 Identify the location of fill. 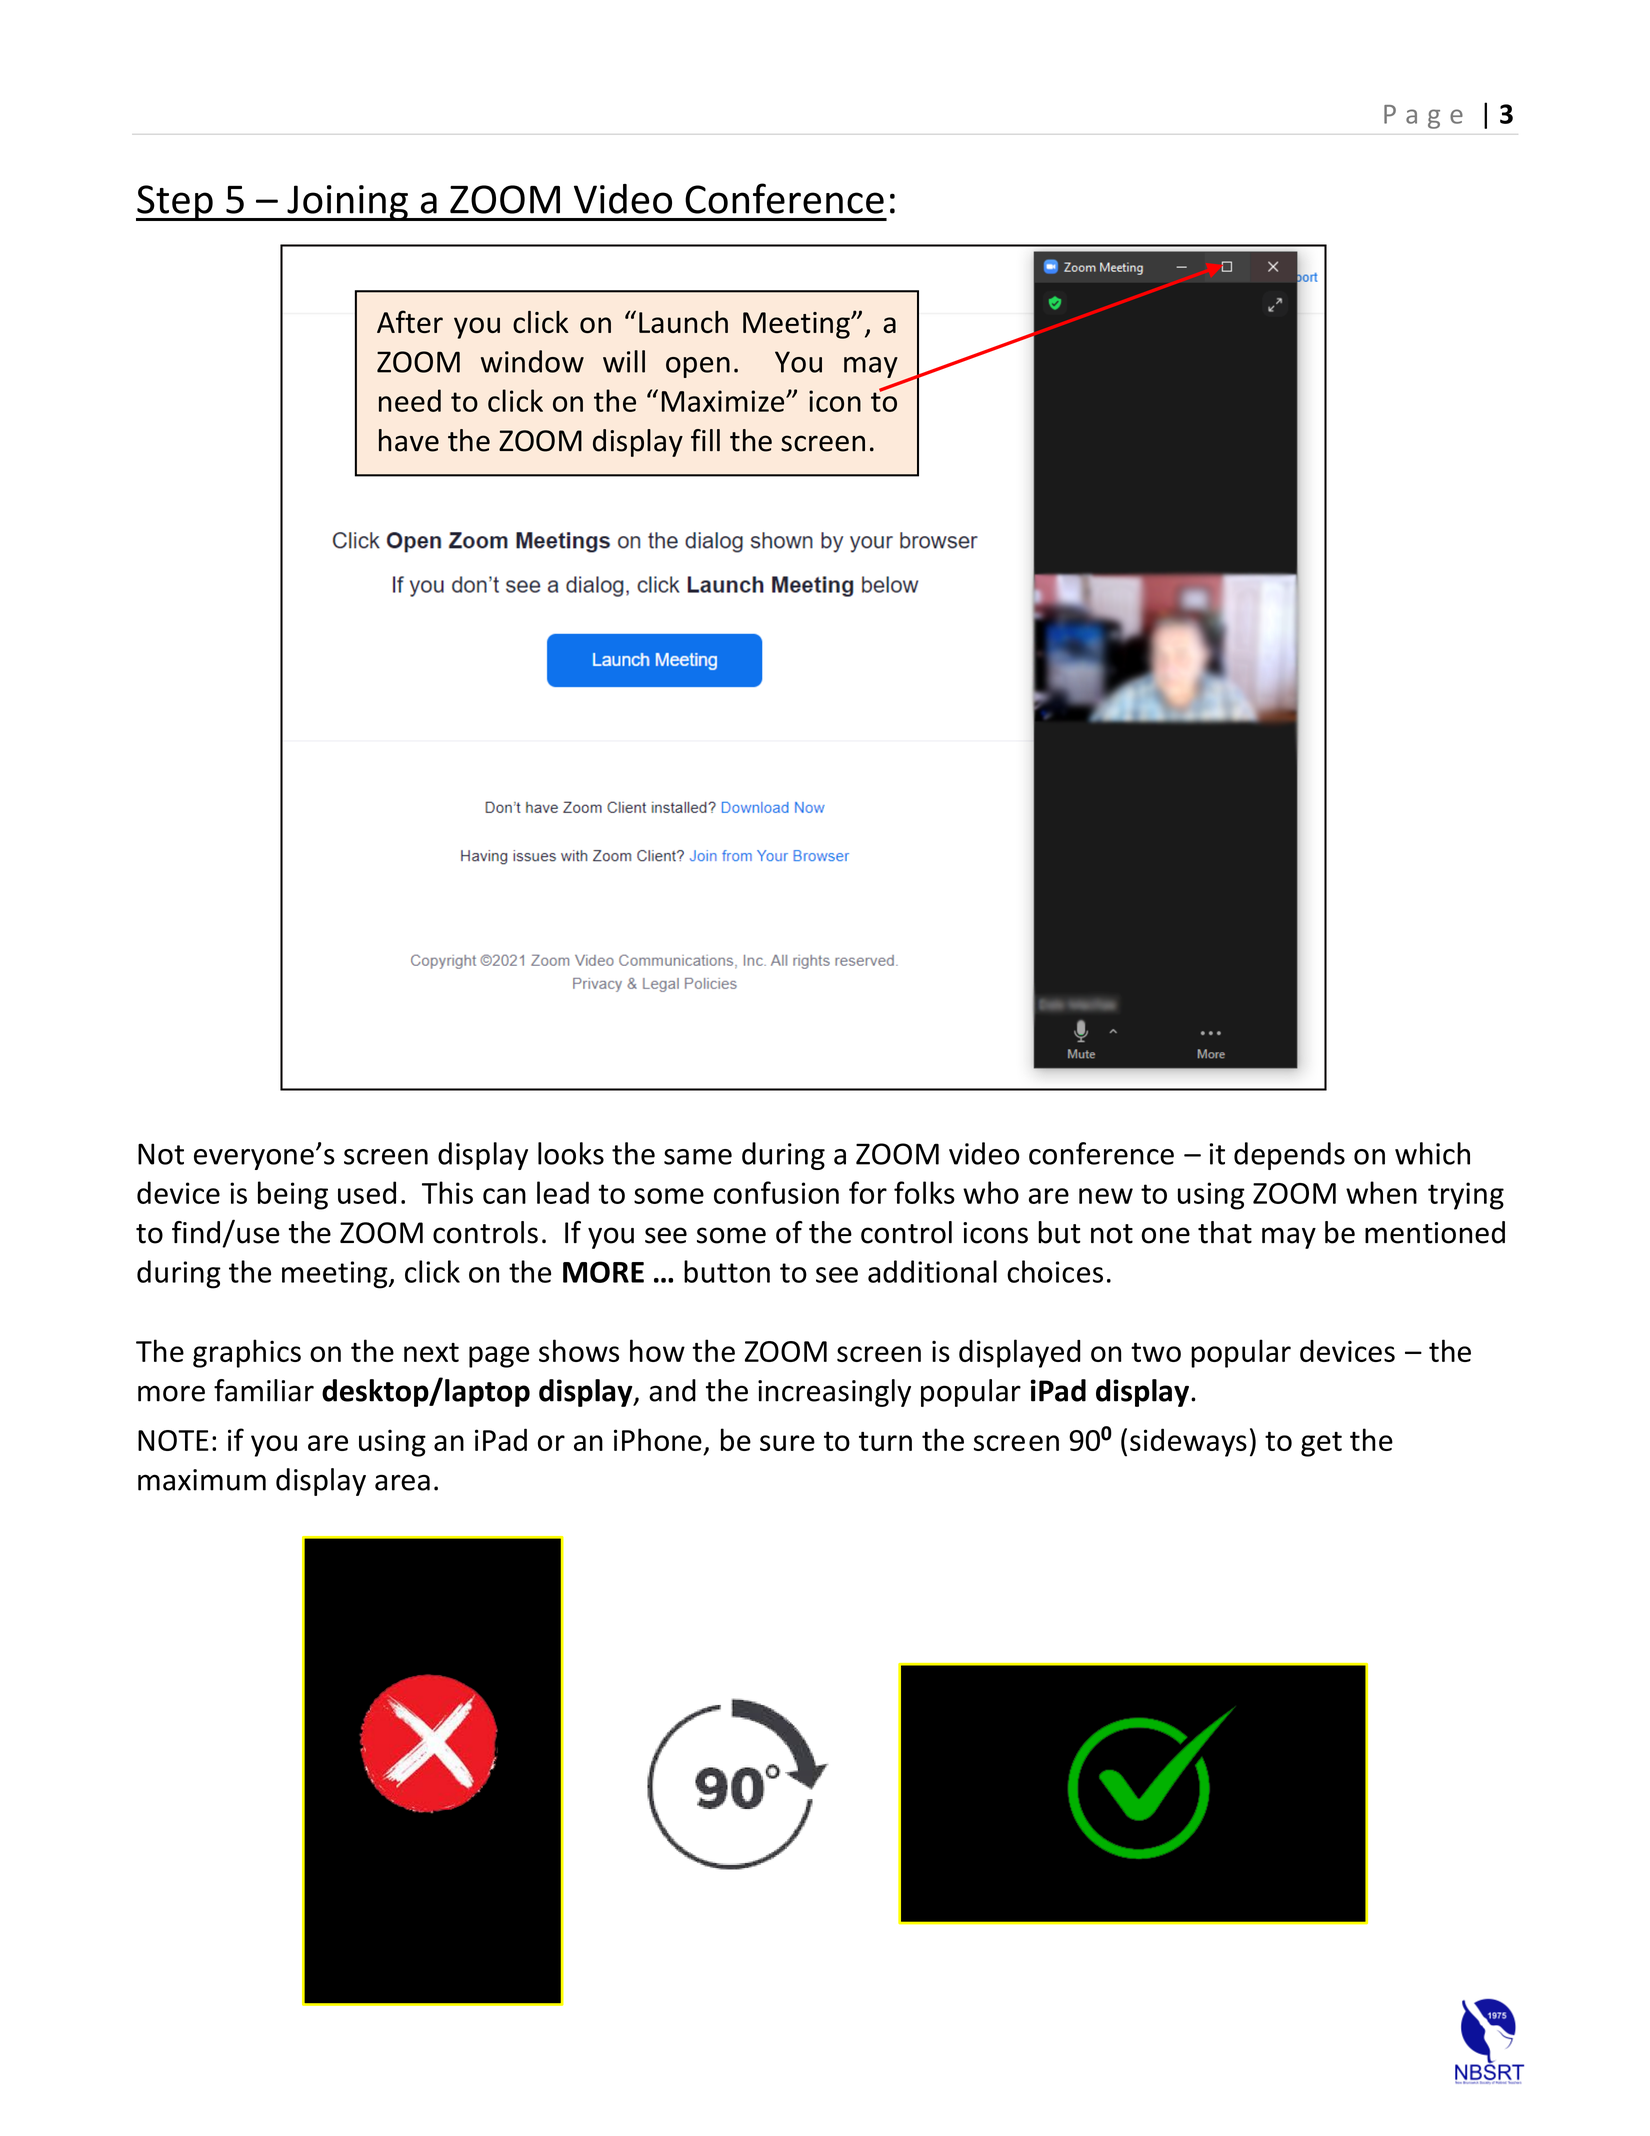
(705, 440).
